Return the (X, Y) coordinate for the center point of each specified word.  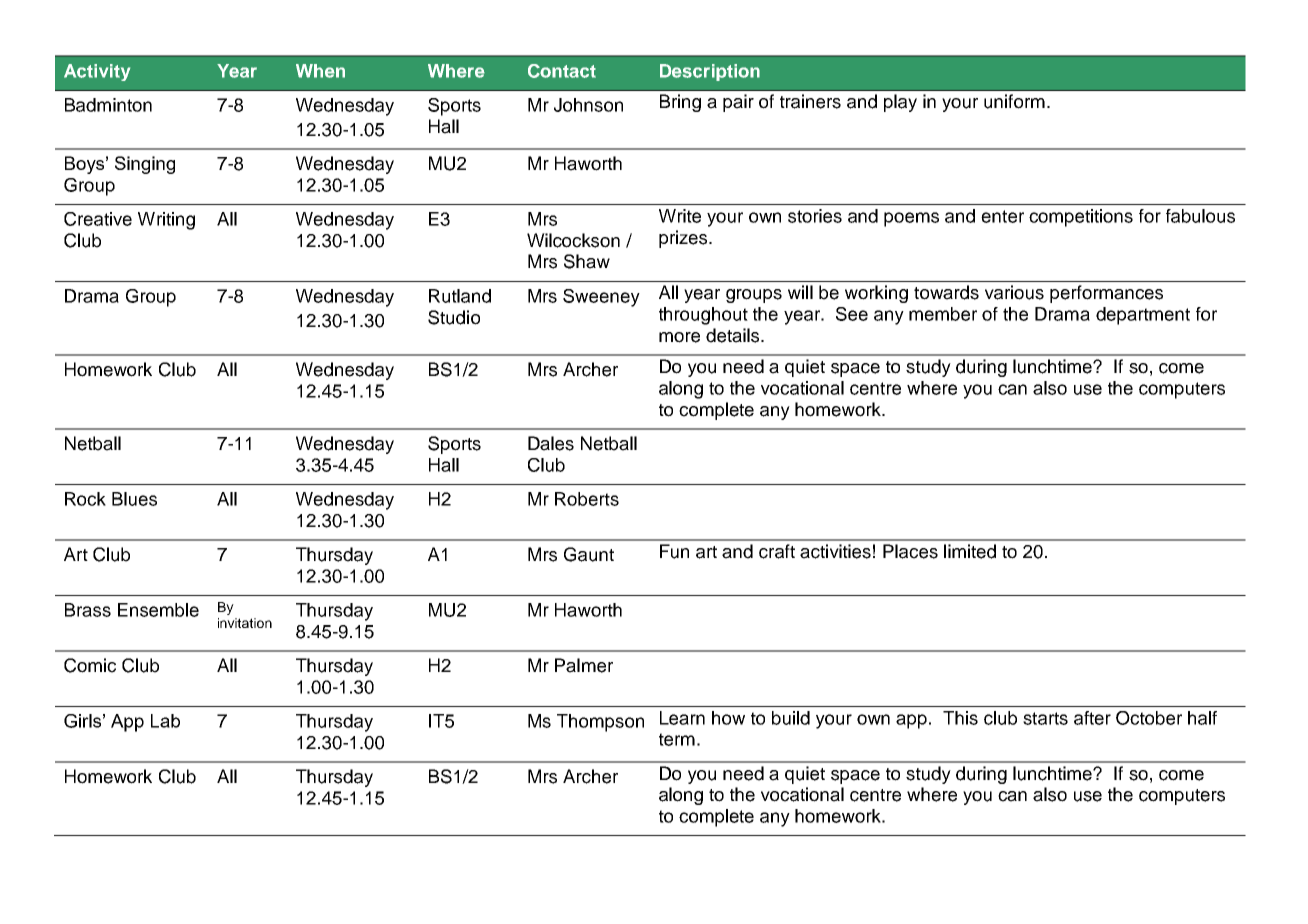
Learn (682, 718)
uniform (1014, 101)
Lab (165, 721)
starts (1045, 718)
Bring (680, 103)
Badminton (108, 105)
